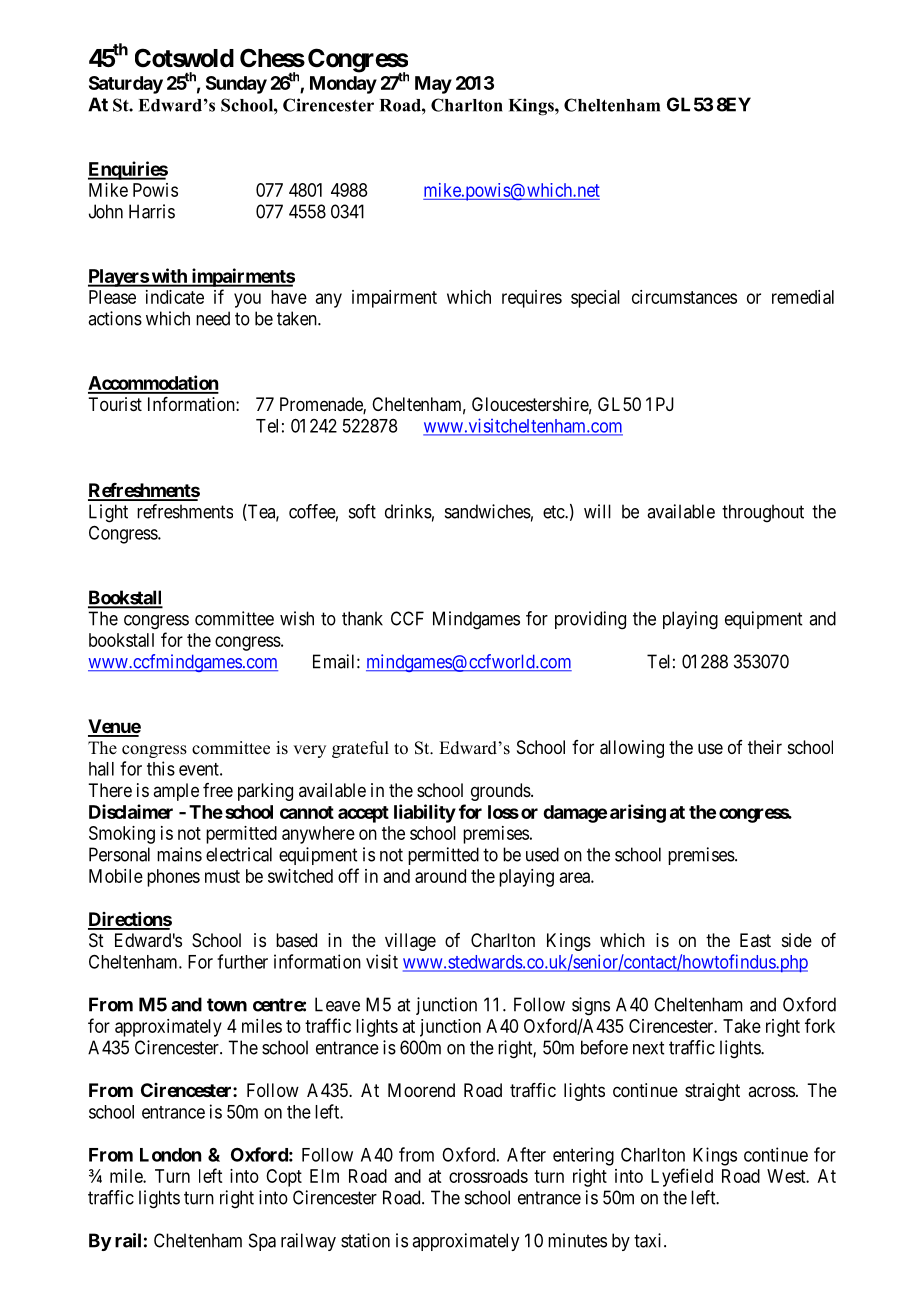  Describe the element at coordinates (433, 85) in the document. I see `May` at that location.
